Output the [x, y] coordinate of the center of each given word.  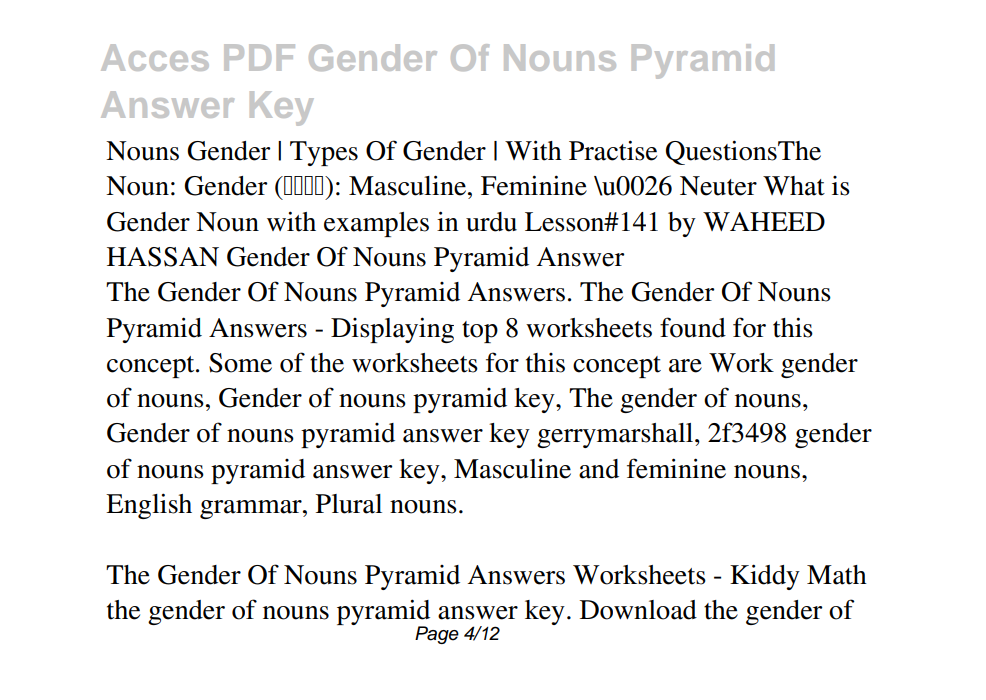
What [794, 186]
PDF [259, 57]
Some [240, 363]
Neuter [718, 186]
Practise [613, 150]
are [685, 366]
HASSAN [163, 257]
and [599, 469]
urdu [491, 222]
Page [437, 635]
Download [638, 610]
